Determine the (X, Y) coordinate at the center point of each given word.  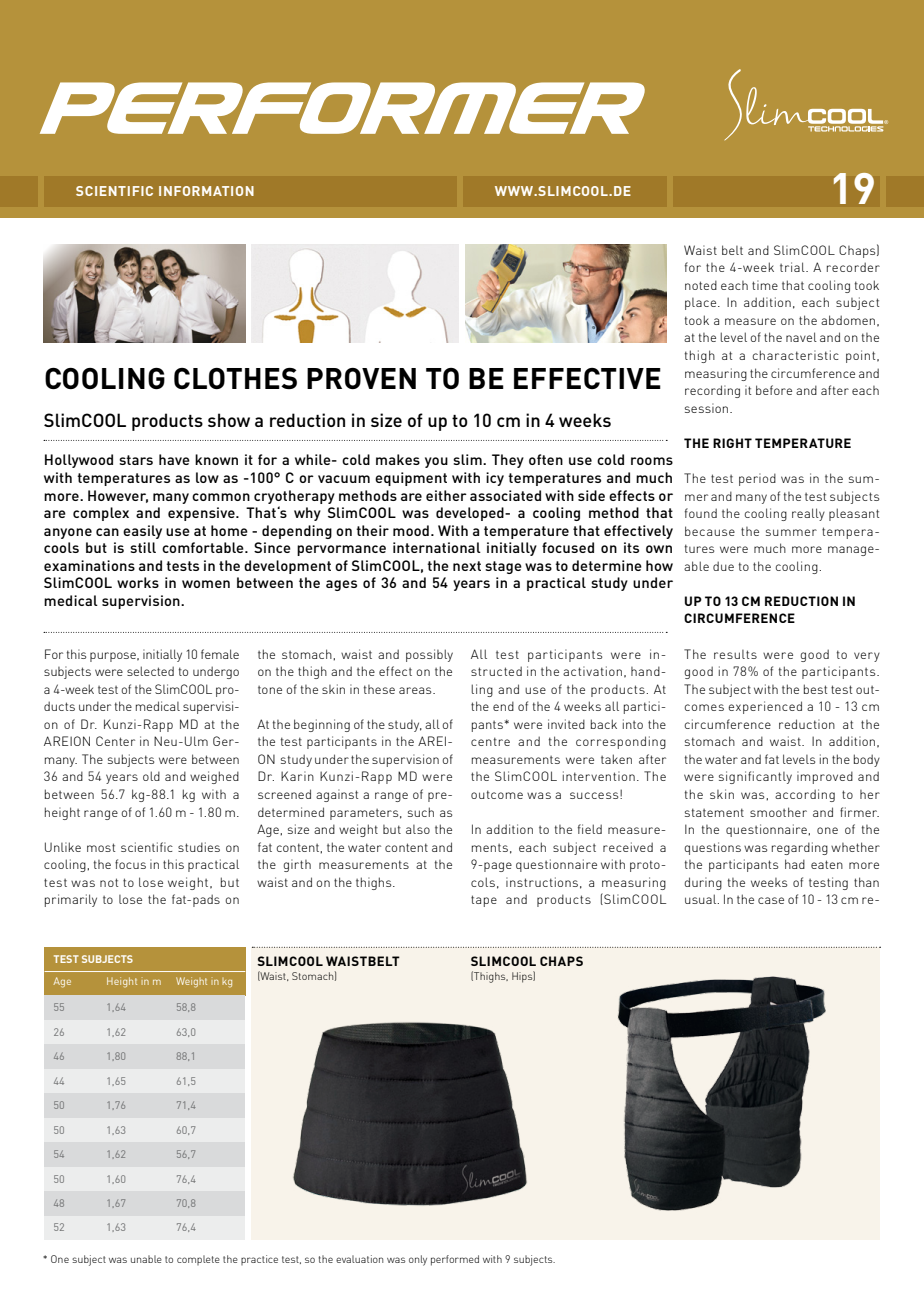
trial (793, 267)
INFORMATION (206, 191)
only (418, 1260)
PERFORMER (342, 108)
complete (198, 1260)
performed (455, 1260)
